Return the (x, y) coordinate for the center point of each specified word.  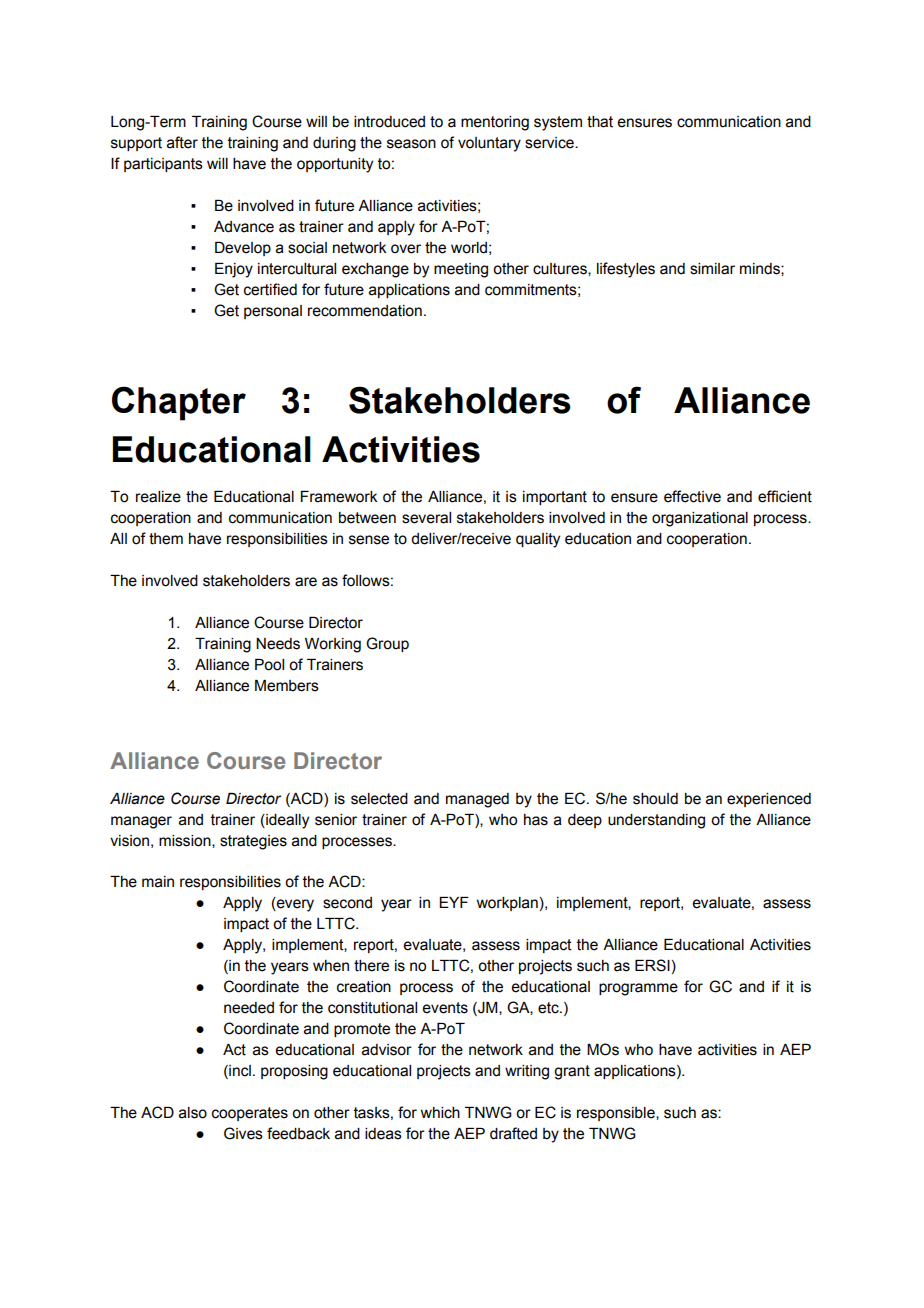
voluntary (489, 144)
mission (186, 841)
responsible (617, 1114)
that (600, 122)
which (440, 1113)
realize (158, 497)
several (426, 518)
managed (477, 800)
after (182, 142)
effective (692, 496)
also (193, 1113)
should (655, 799)
